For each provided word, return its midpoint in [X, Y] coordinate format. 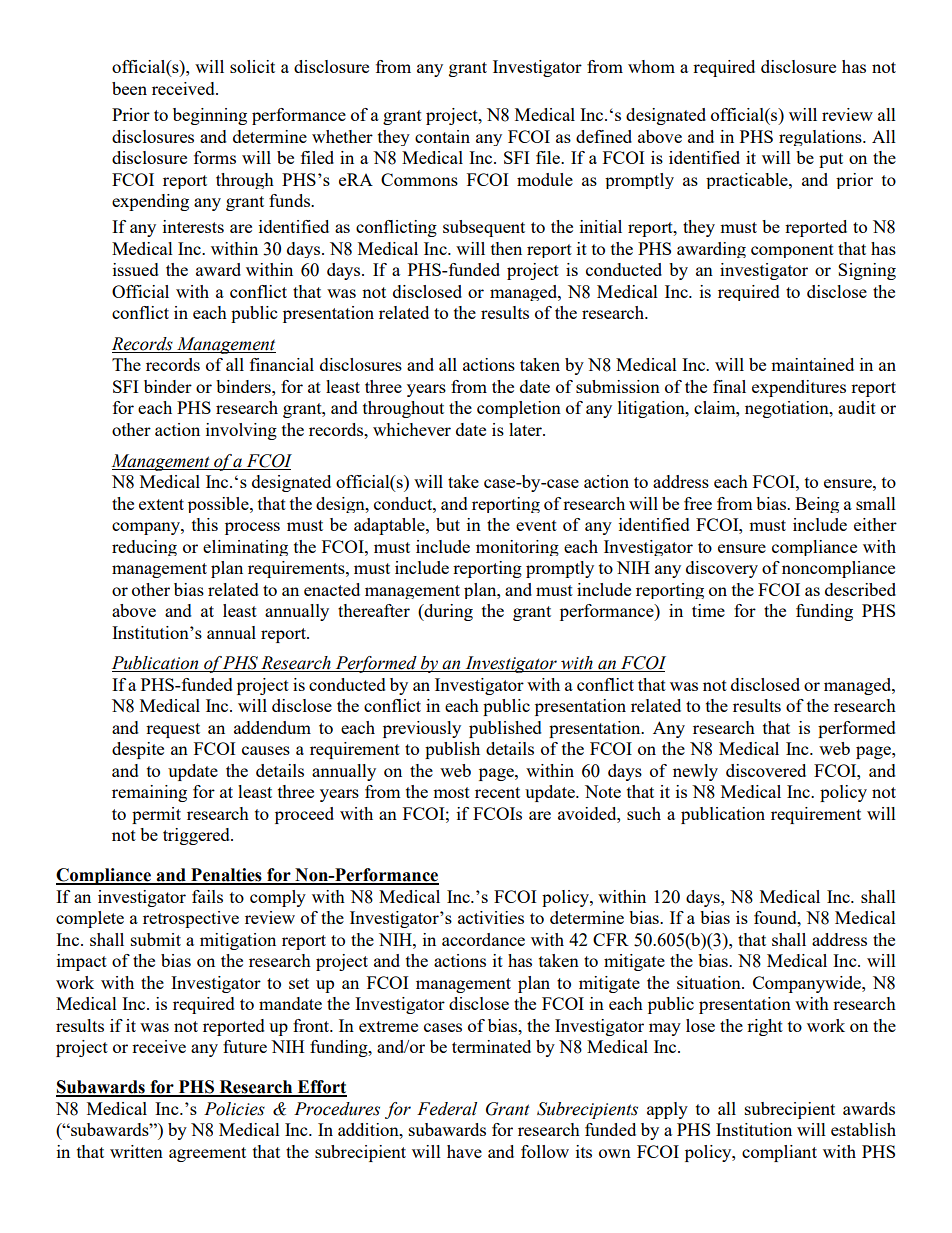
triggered [197, 836]
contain [442, 136]
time [708, 610]
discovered [766, 770]
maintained [812, 364]
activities [491, 917]
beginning [210, 116]
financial [282, 364]
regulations [821, 138]
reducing [144, 548]
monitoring [517, 548]
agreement [207, 1154]
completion [519, 409]
